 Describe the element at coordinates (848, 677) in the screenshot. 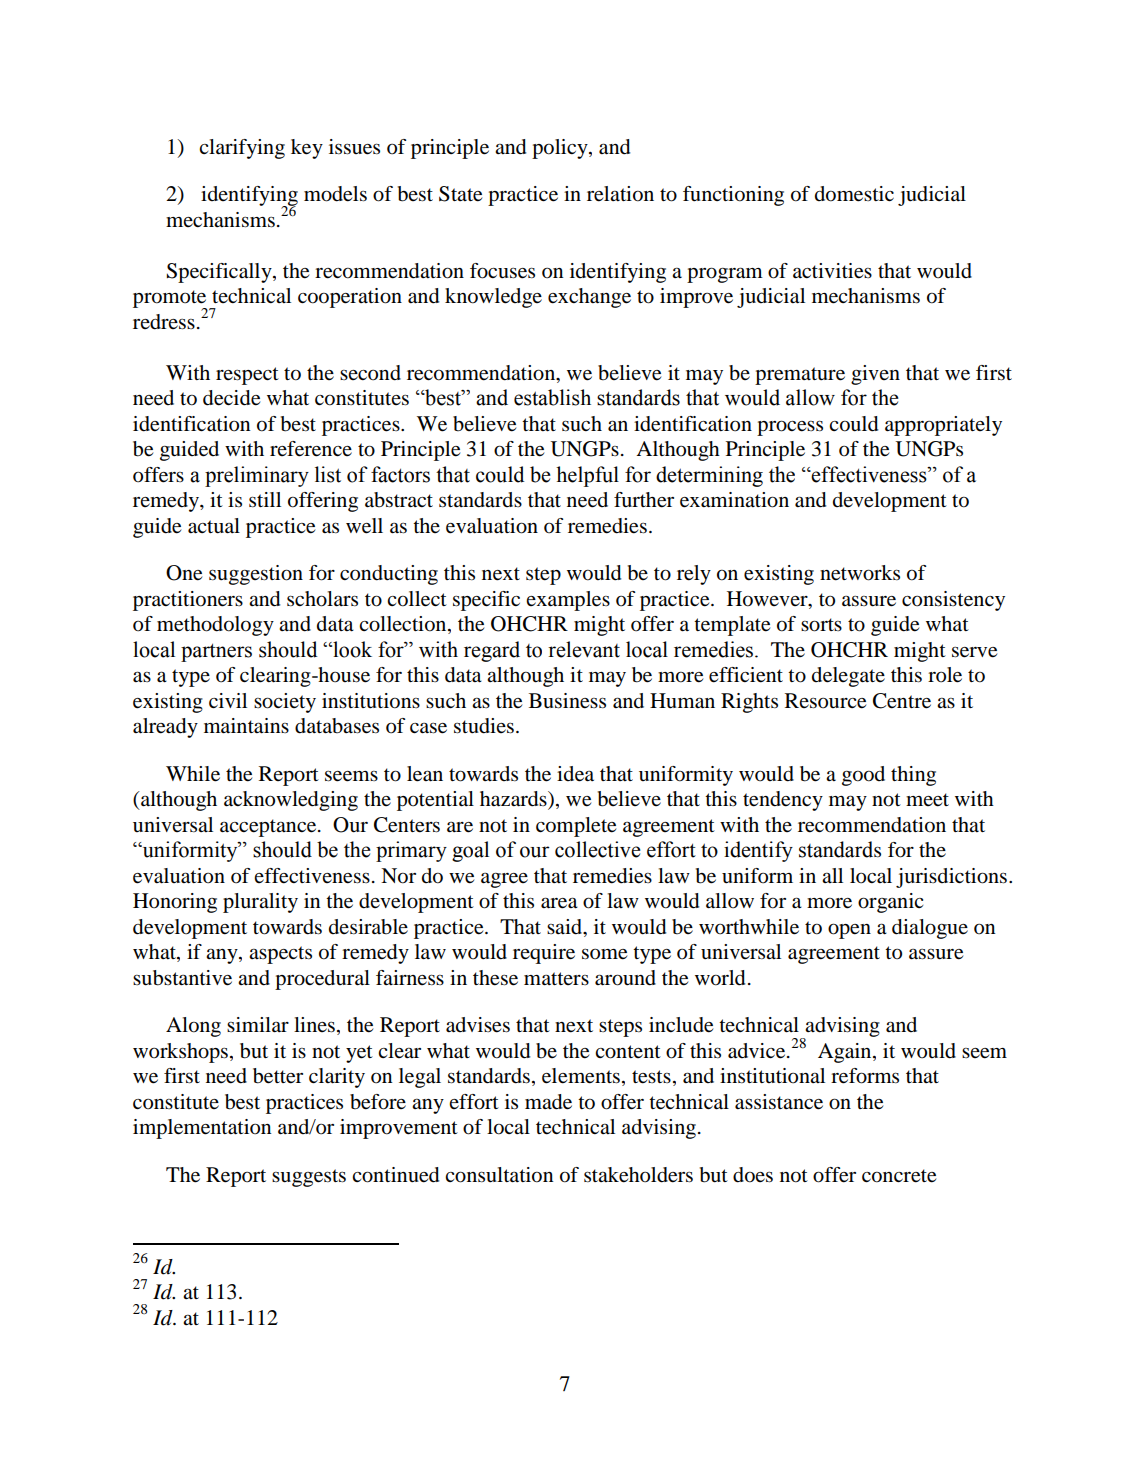

I see `delegate` at that location.
